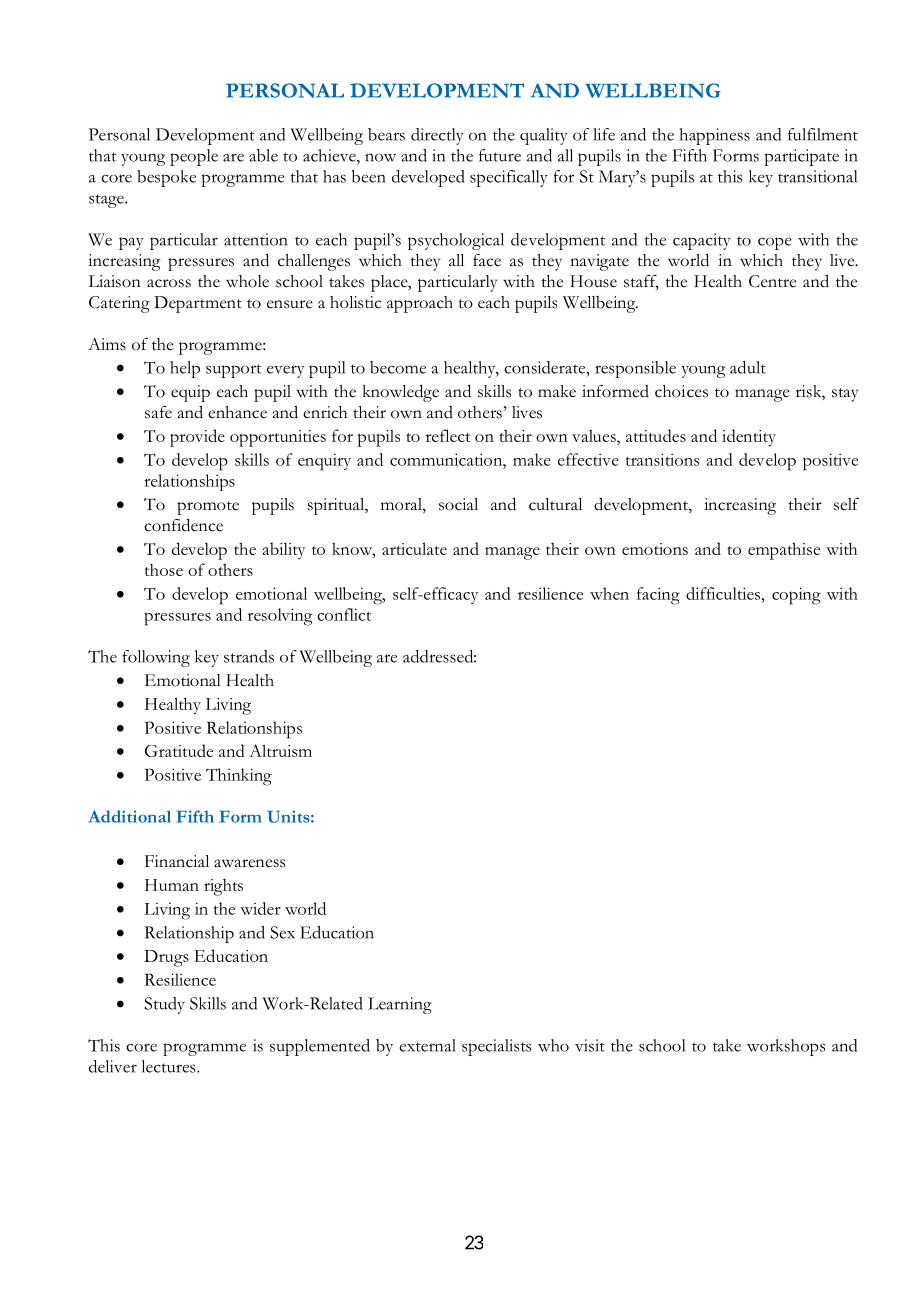 The image size is (924, 1308). What do you see at coordinates (500, 155) in the screenshot?
I see `future` at bounding box center [500, 155].
